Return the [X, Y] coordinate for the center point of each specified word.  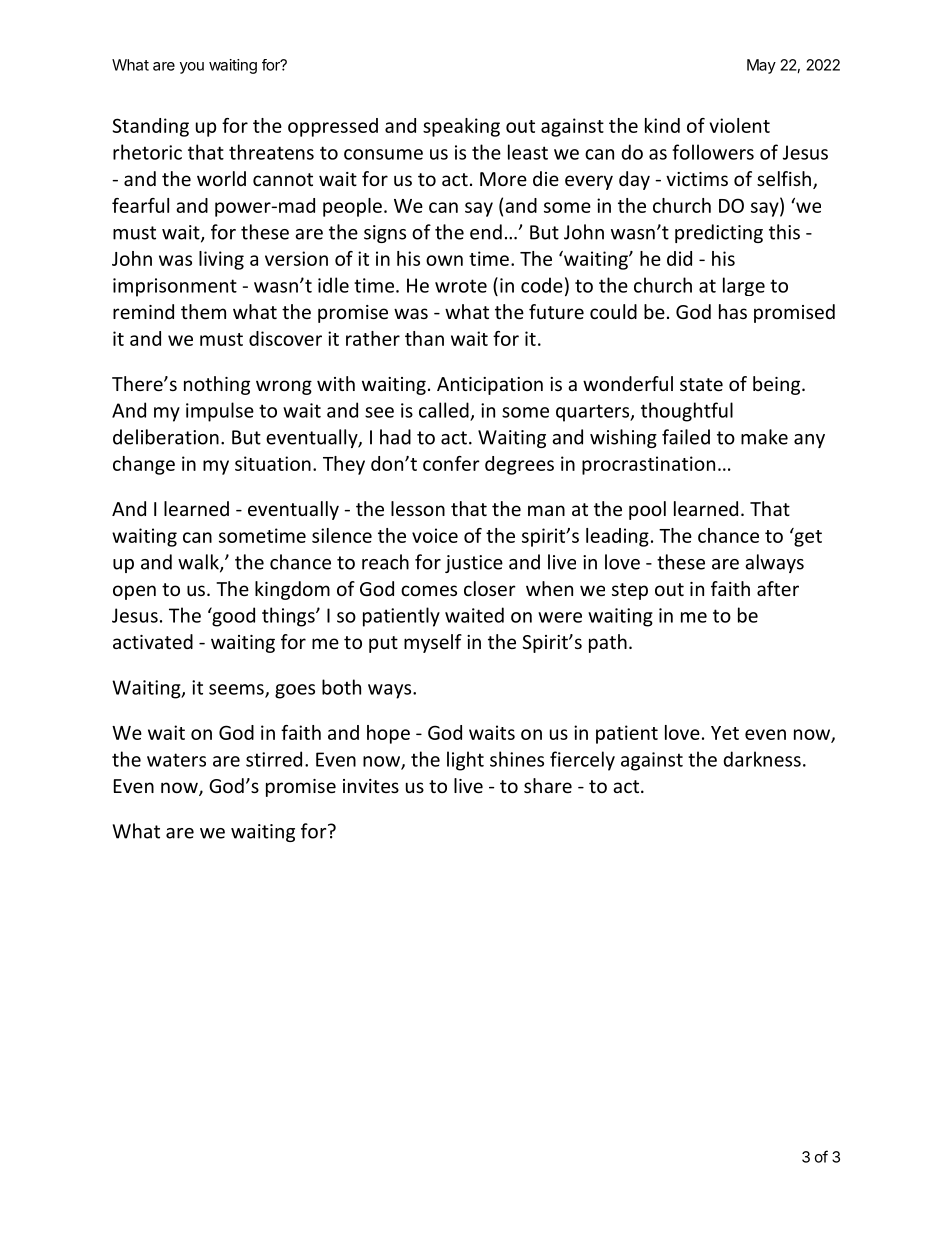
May [761, 66]
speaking [461, 127]
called [444, 410]
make [764, 437]
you [192, 68]
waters [176, 760]
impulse [220, 412]
